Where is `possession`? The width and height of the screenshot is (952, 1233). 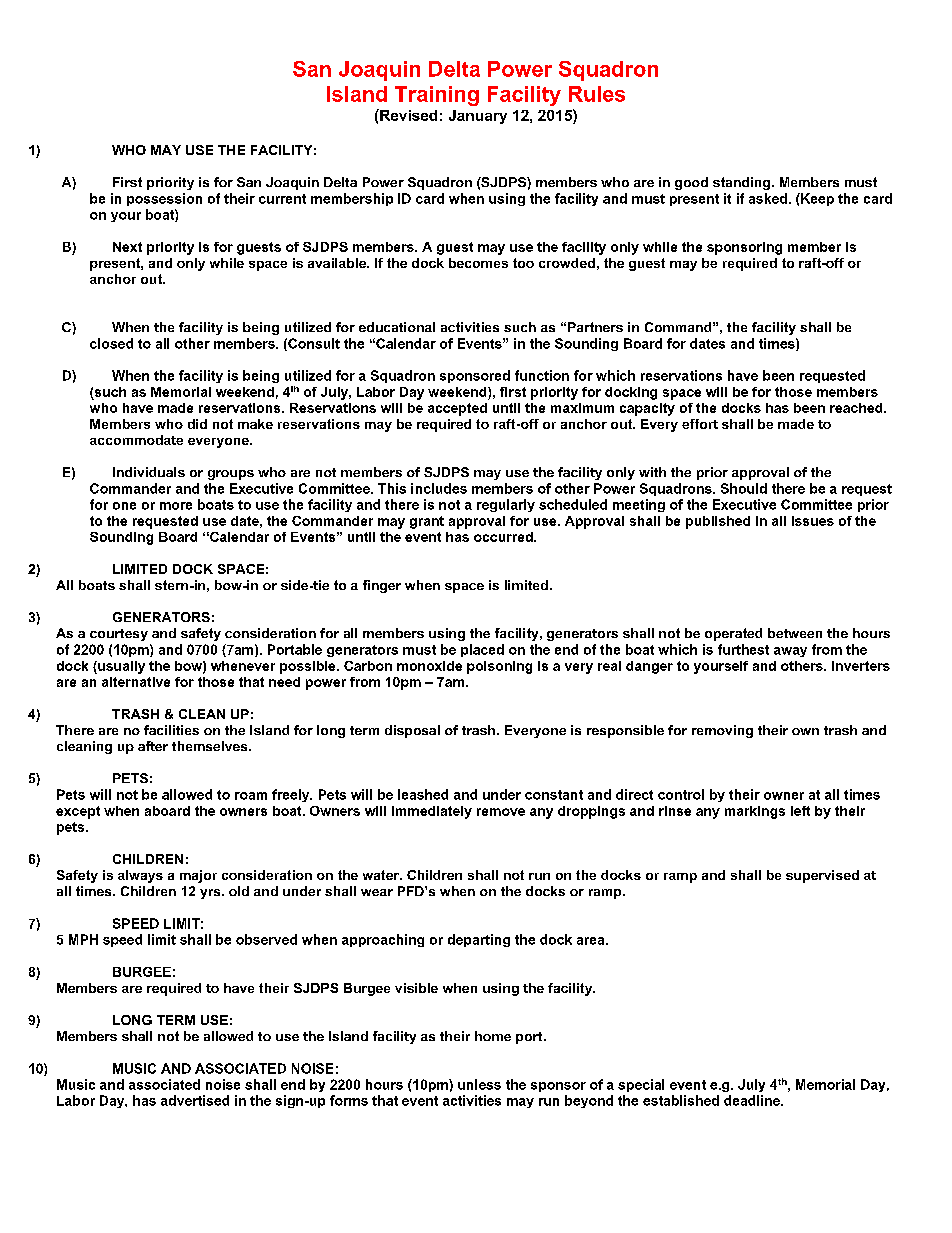
possession is located at coordinates (164, 199).
